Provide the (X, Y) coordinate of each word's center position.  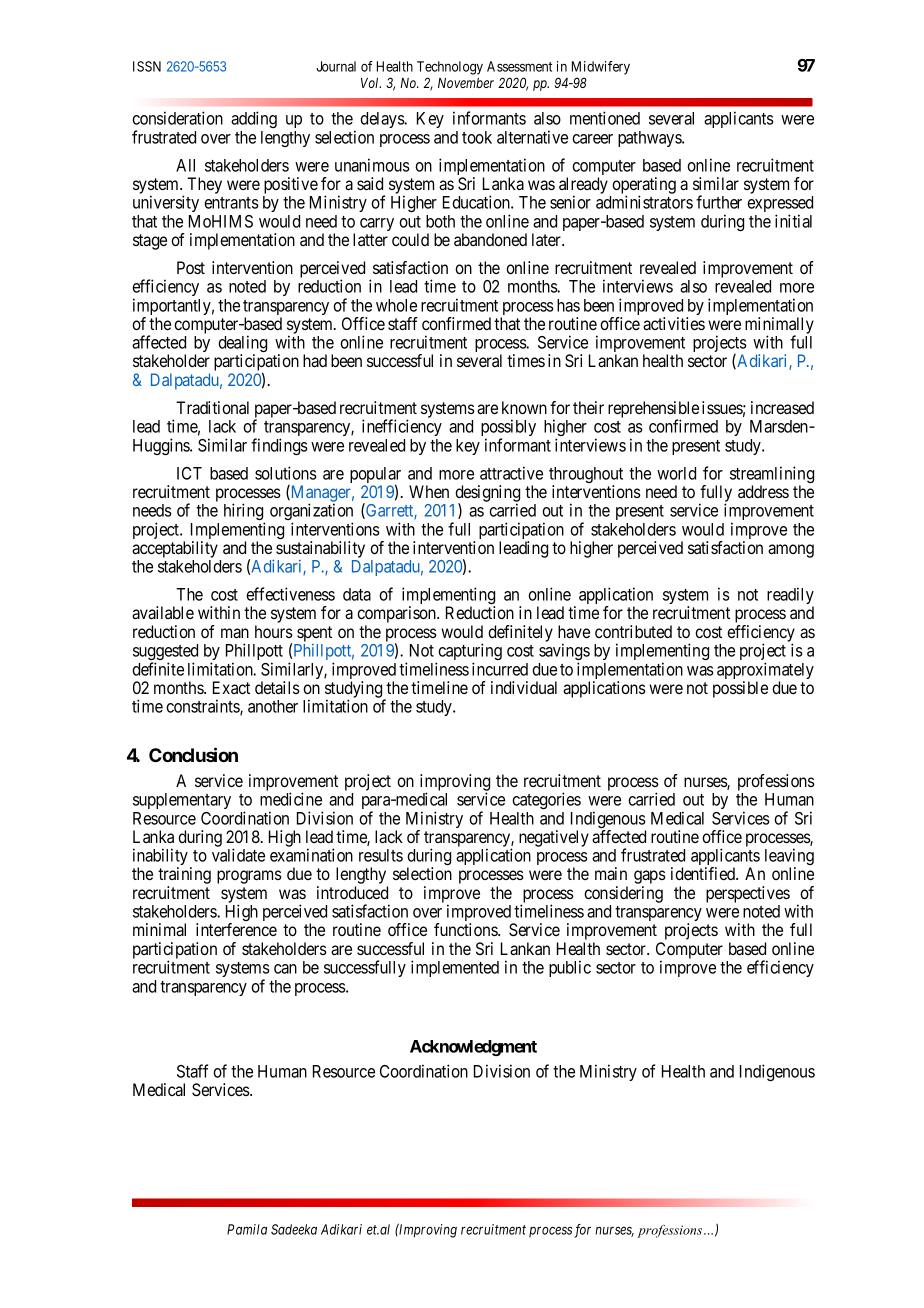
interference (236, 929)
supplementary (182, 801)
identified (704, 873)
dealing (242, 345)
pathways (650, 139)
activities (674, 323)
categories (546, 800)
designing (487, 494)
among (791, 551)
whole (396, 305)
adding (254, 119)
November (466, 83)
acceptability (175, 549)
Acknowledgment (473, 1048)
